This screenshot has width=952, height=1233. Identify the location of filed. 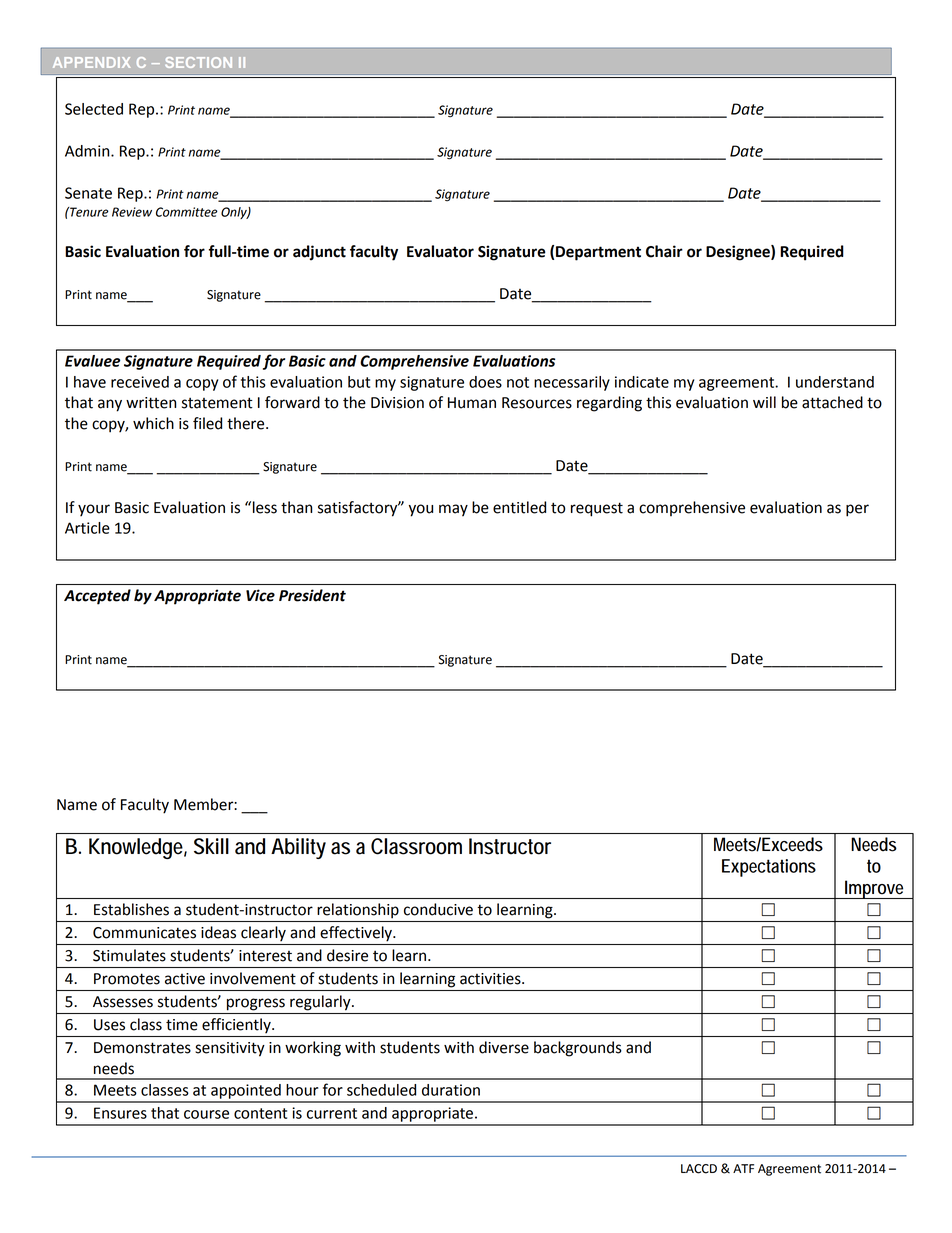
(207, 423).
